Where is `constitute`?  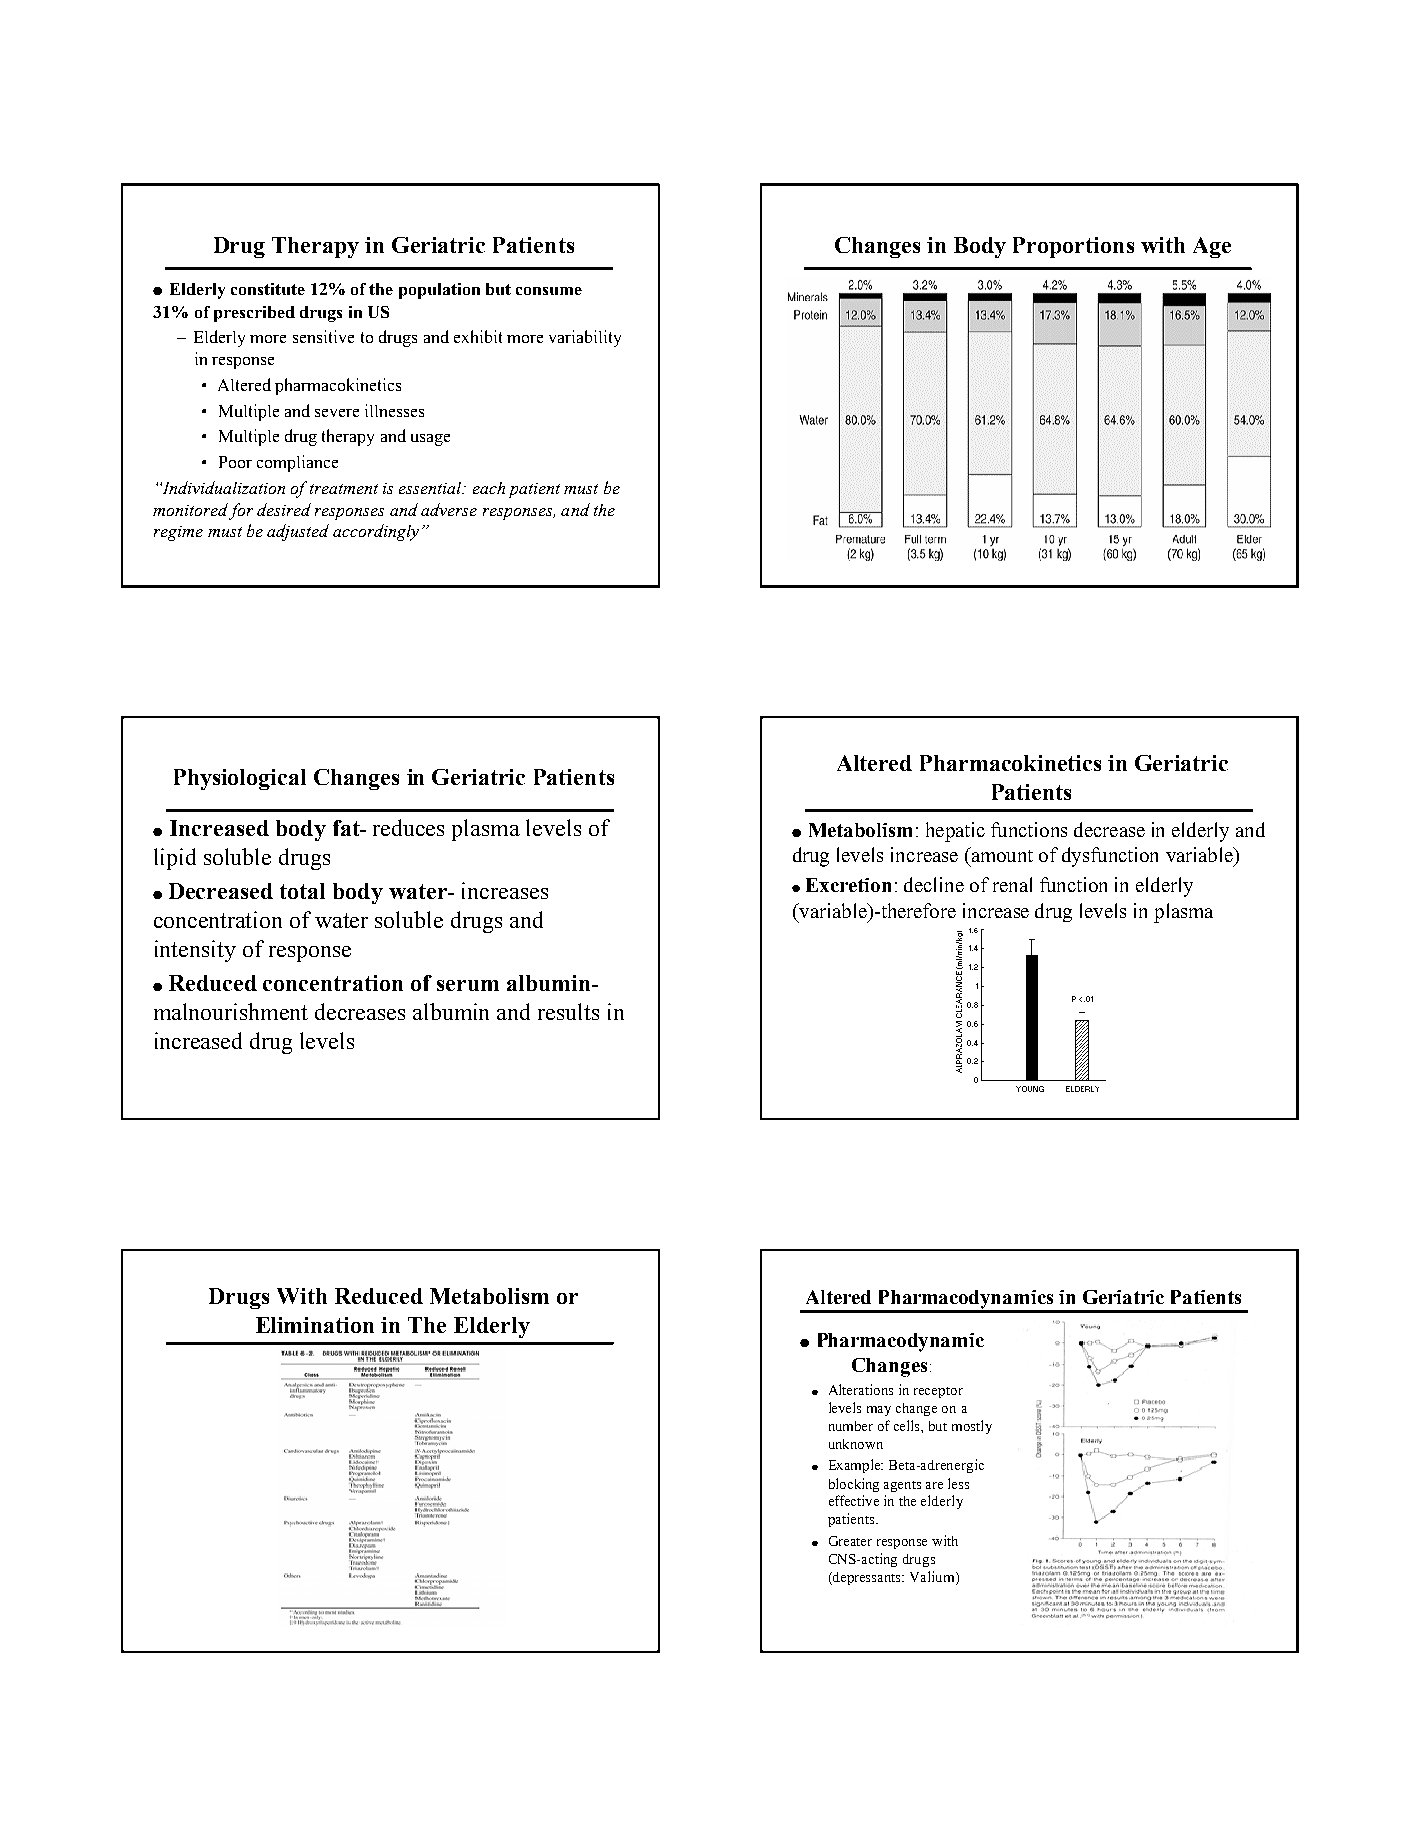
constitute is located at coordinates (268, 289).
